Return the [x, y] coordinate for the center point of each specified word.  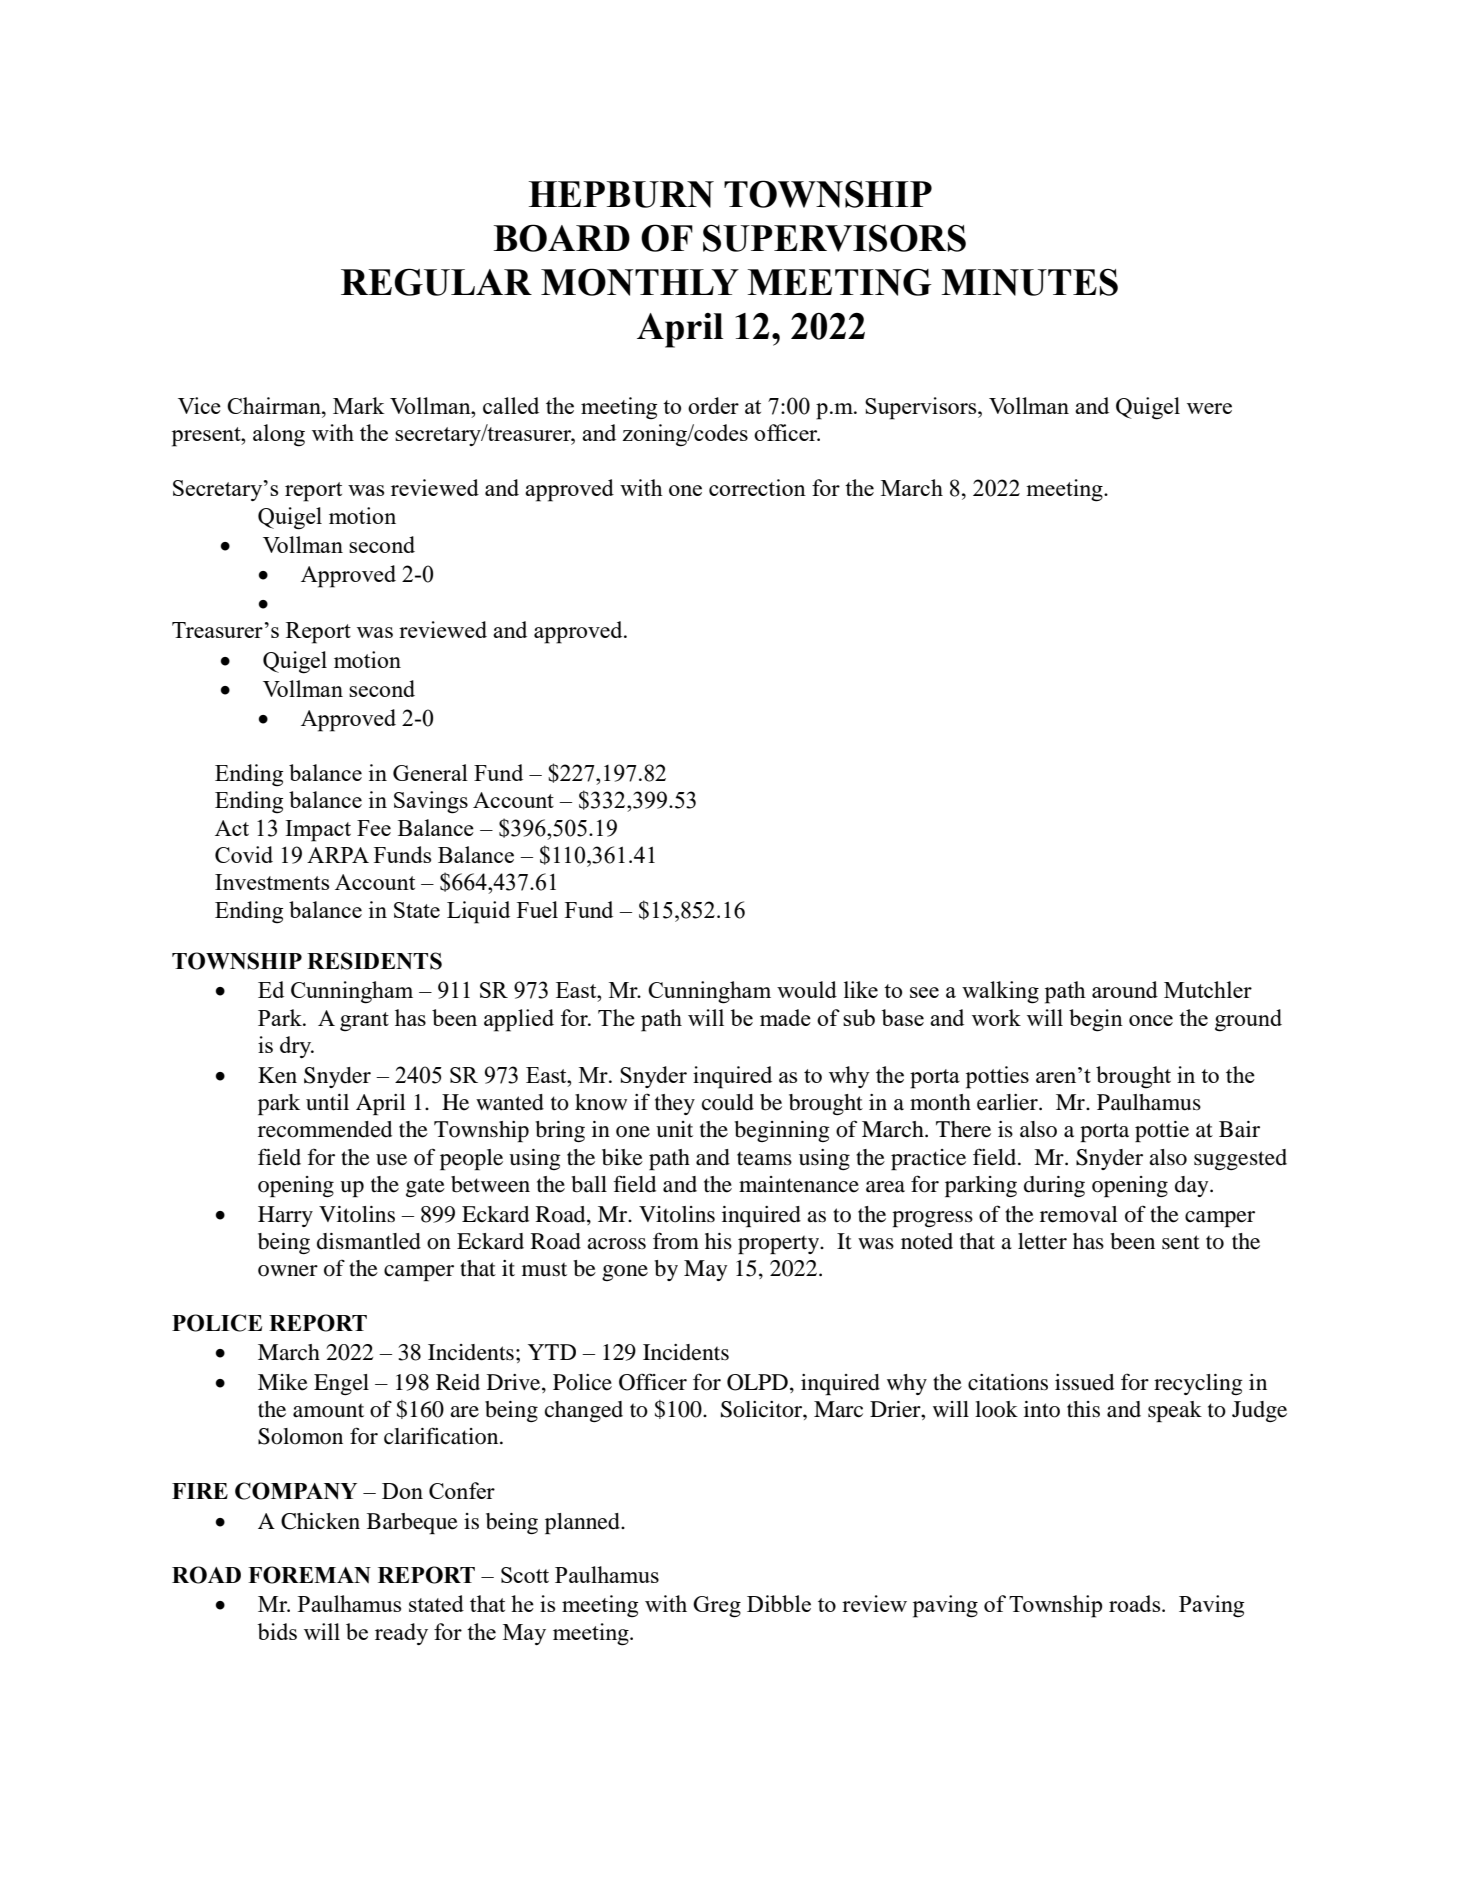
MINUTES [1030, 282]
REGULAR [436, 282]
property [780, 1244]
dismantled [369, 1241]
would [807, 989]
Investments [272, 882]
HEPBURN [621, 194]
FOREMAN [309, 1575]
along [279, 435]
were [1209, 408]
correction [757, 487]
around [1125, 989]
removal [1079, 1214]
